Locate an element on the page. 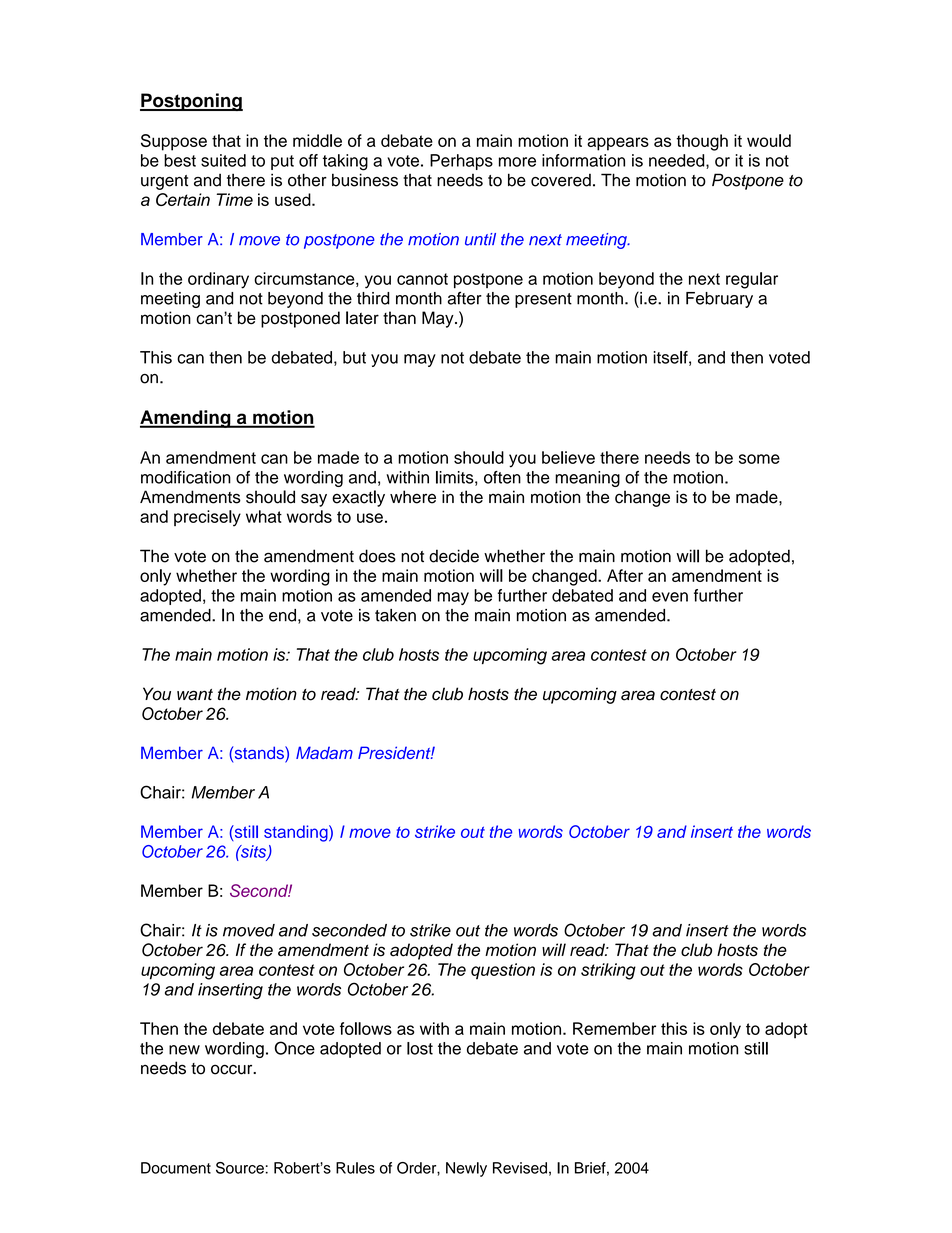 This image has height=1233, width=952. Source is located at coordinates (240, 1168).
